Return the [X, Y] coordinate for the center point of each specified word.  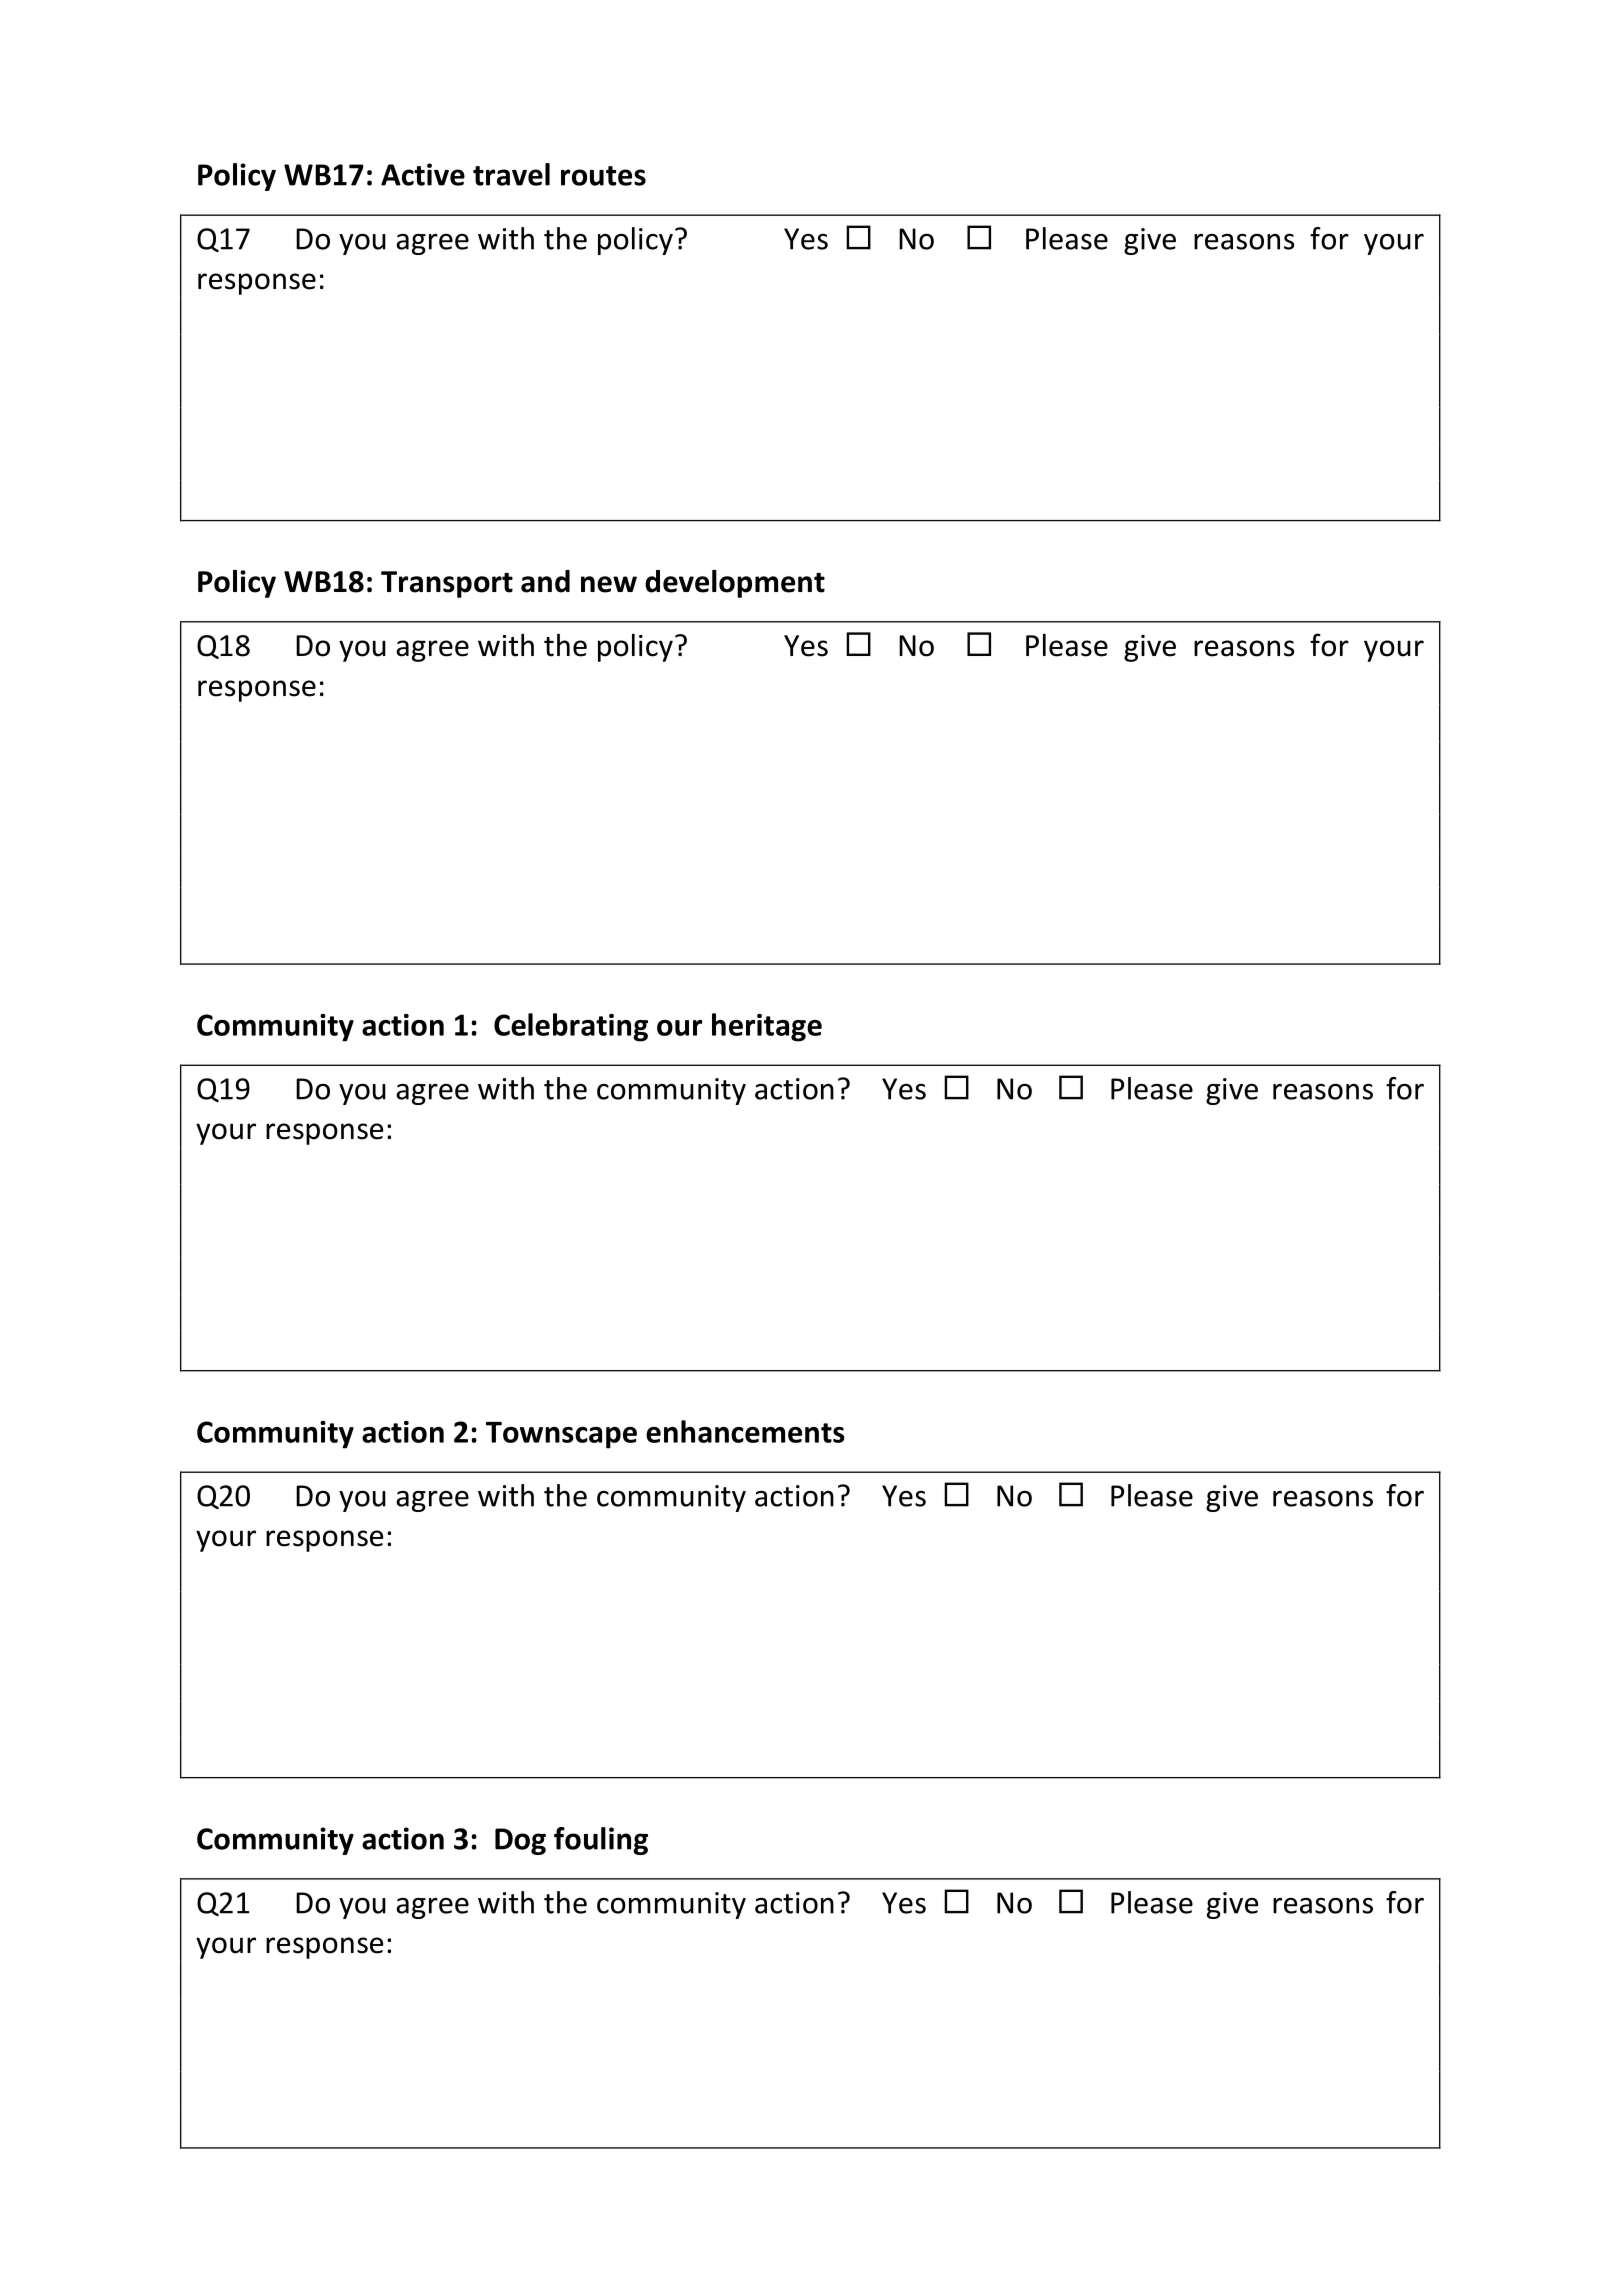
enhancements [745, 1431]
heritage [767, 1027]
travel [511, 174]
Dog [520, 1841]
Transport [447, 584]
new [609, 584]
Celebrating [571, 1027]
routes [603, 176]
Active [423, 174]
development [735, 584]
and [545, 581]
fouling [601, 1841]
